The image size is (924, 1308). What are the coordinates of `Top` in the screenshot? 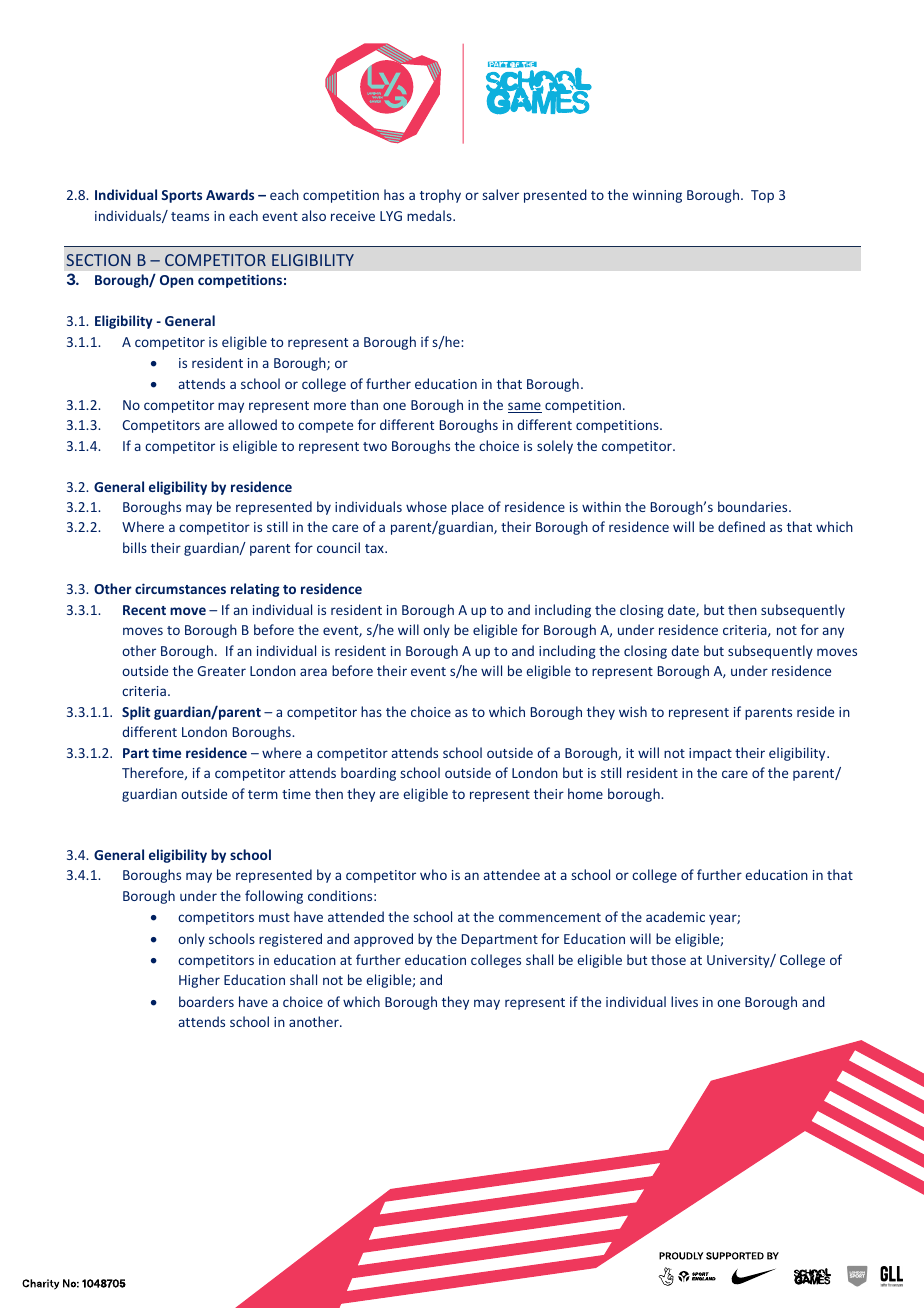 It's located at (762, 196).
